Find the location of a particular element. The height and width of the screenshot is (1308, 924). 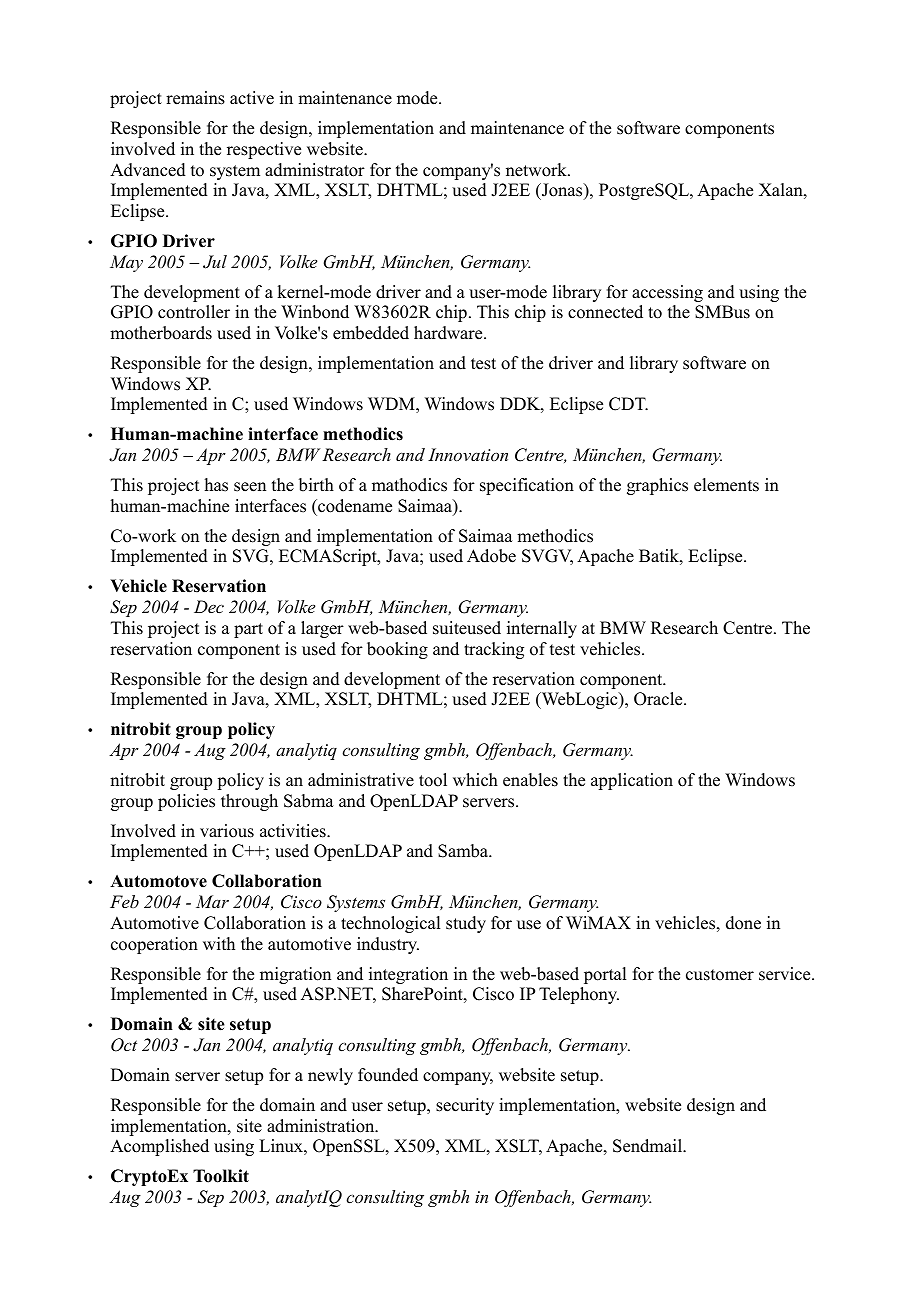

accessing is located at coordinates (667, 293).
